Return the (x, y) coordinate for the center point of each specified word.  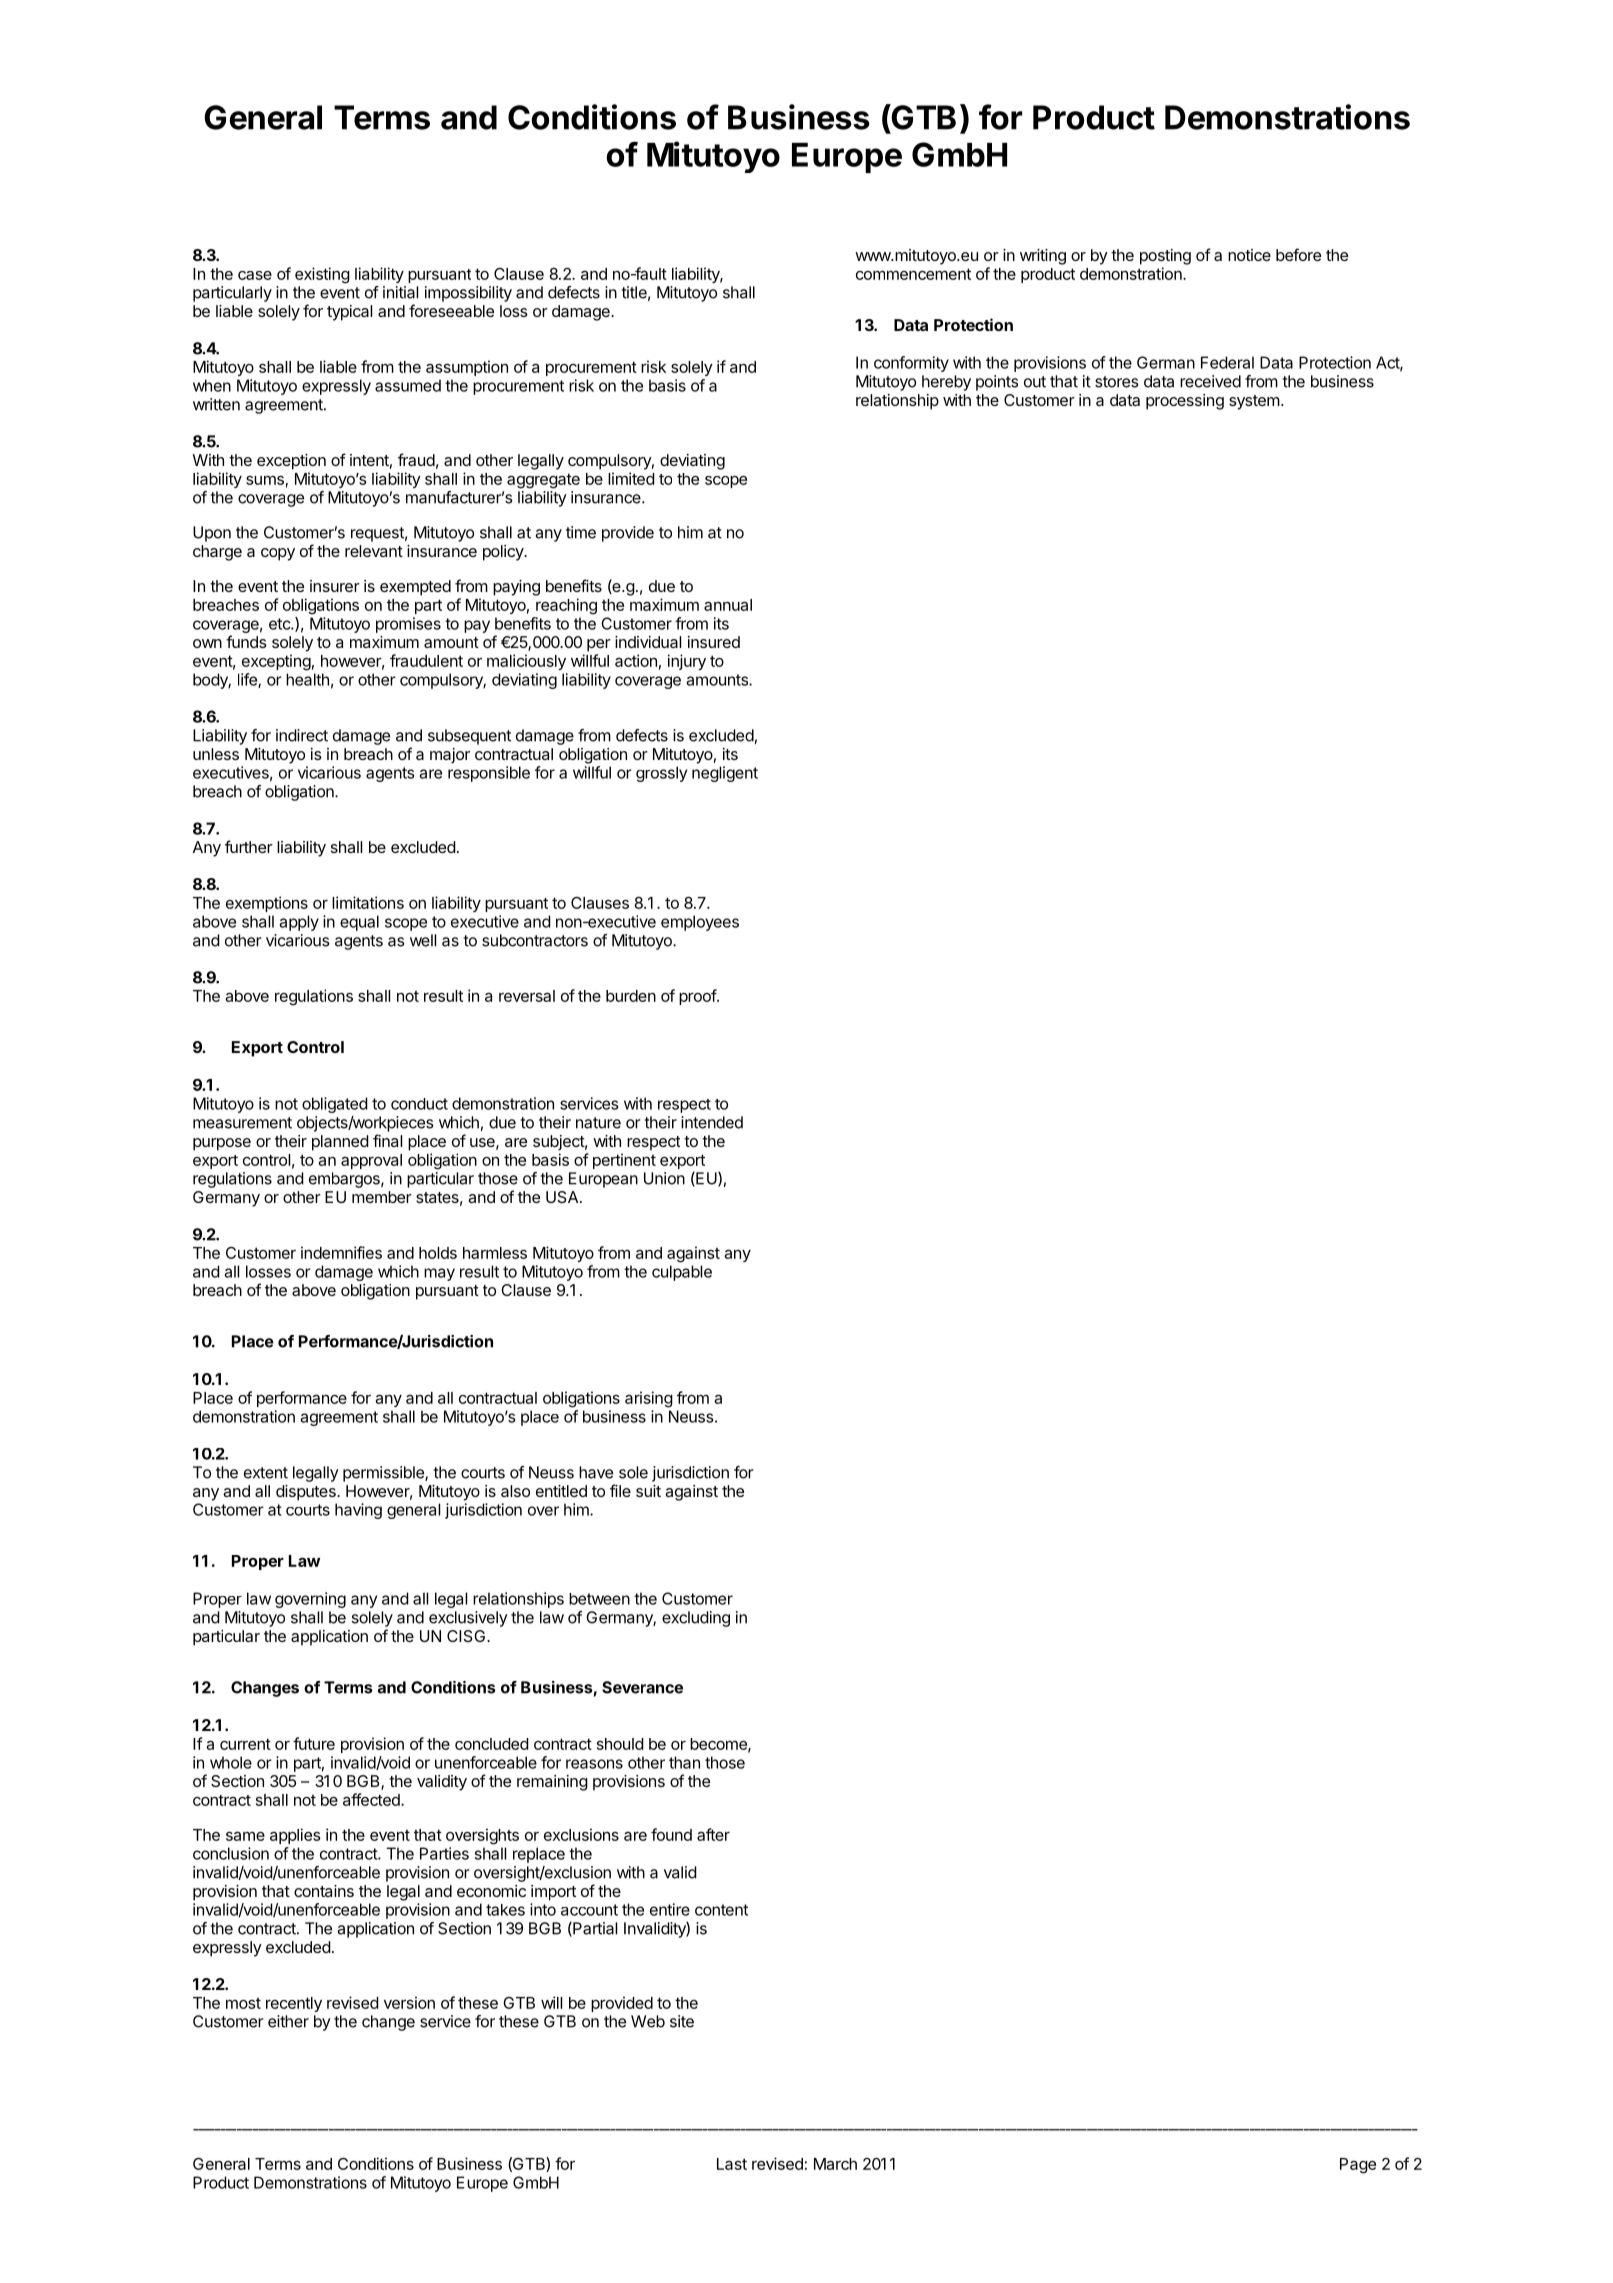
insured (714, 642)
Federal (1227, 362)
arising (649, 1399)
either (288, 2021)
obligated (335, 1105)
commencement (913, 274)
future (314, 1743)
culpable (682, 1273)
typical (349, 313)
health (307, 679)
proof (698, 997)
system (1254, 402)
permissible (384, 1474)
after (713, 1834)
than (684, 1762)
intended (712, 1122)
